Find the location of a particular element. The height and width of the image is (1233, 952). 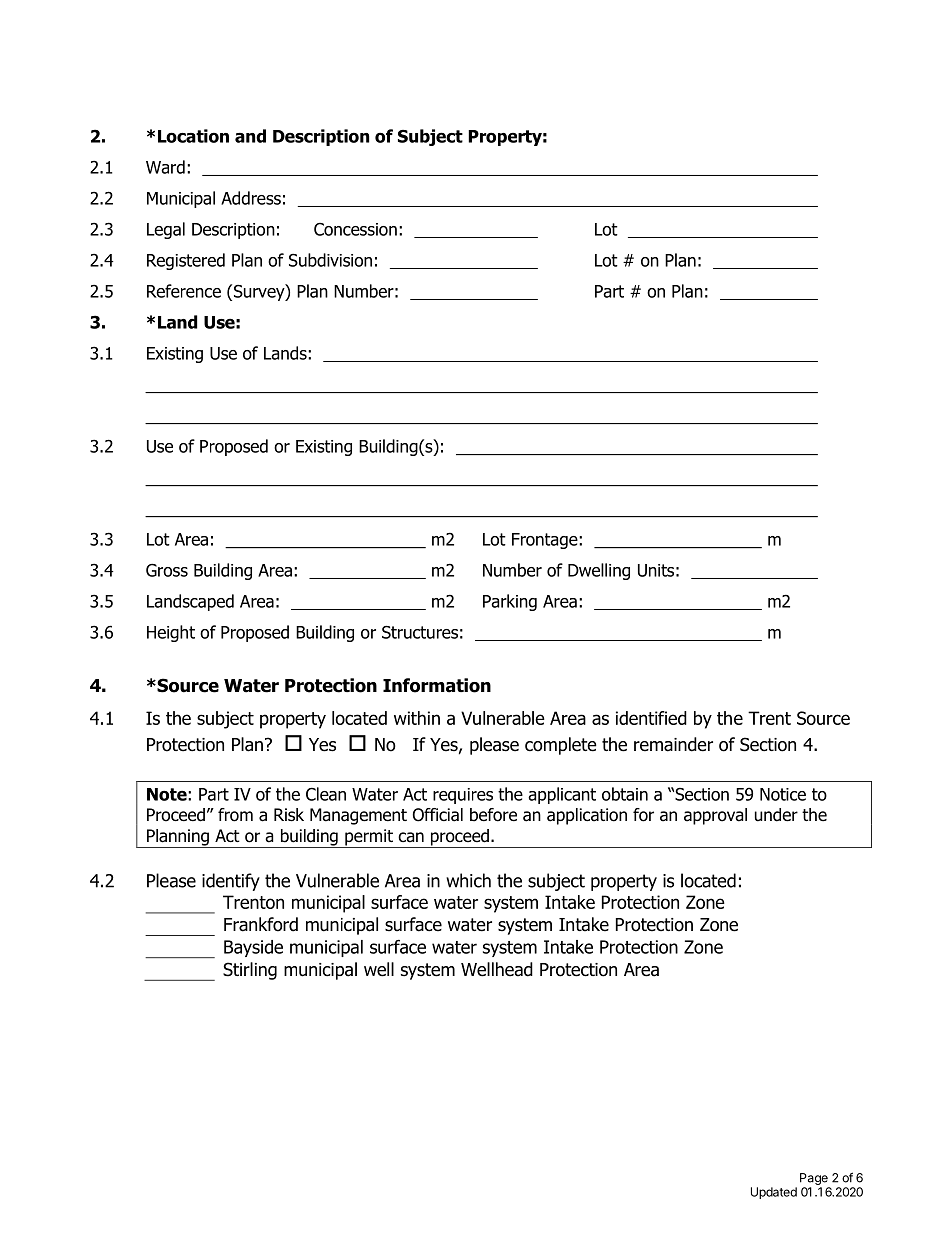

Stirling is located at coordinates (250, 971).
